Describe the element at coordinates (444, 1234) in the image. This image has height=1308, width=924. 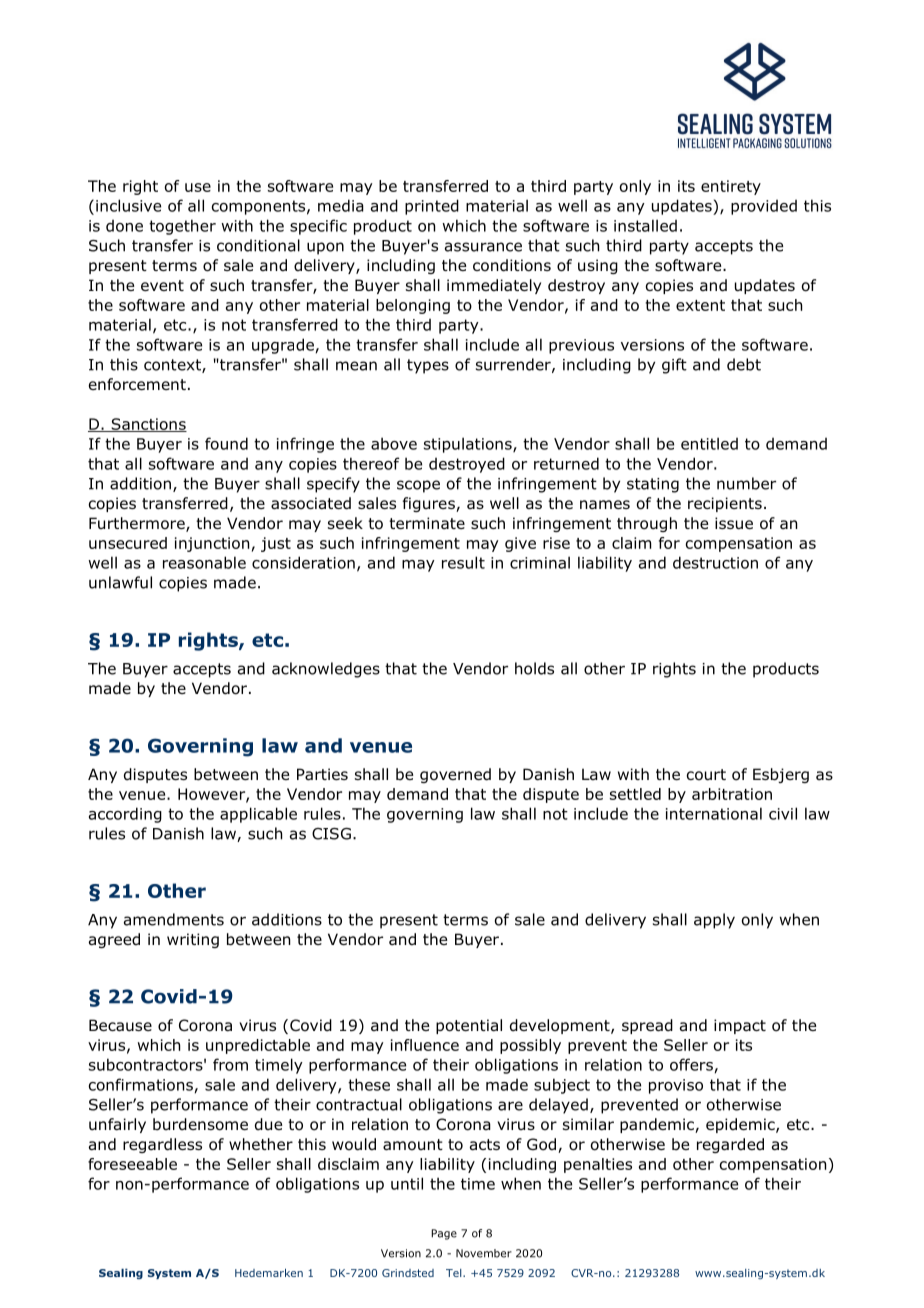
I see `Page` at that location.
